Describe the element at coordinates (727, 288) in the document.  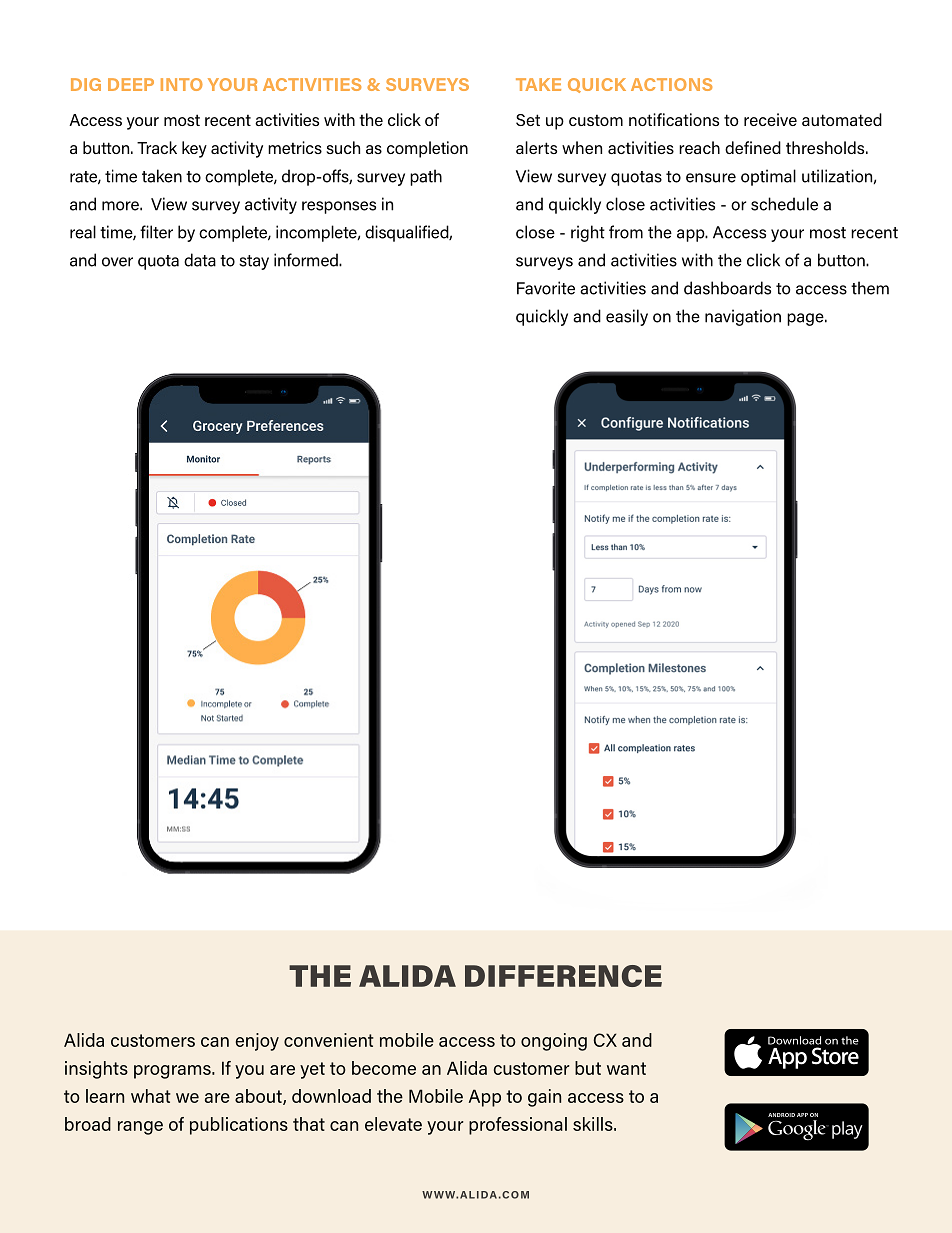
I see `dashboards` at that location.
